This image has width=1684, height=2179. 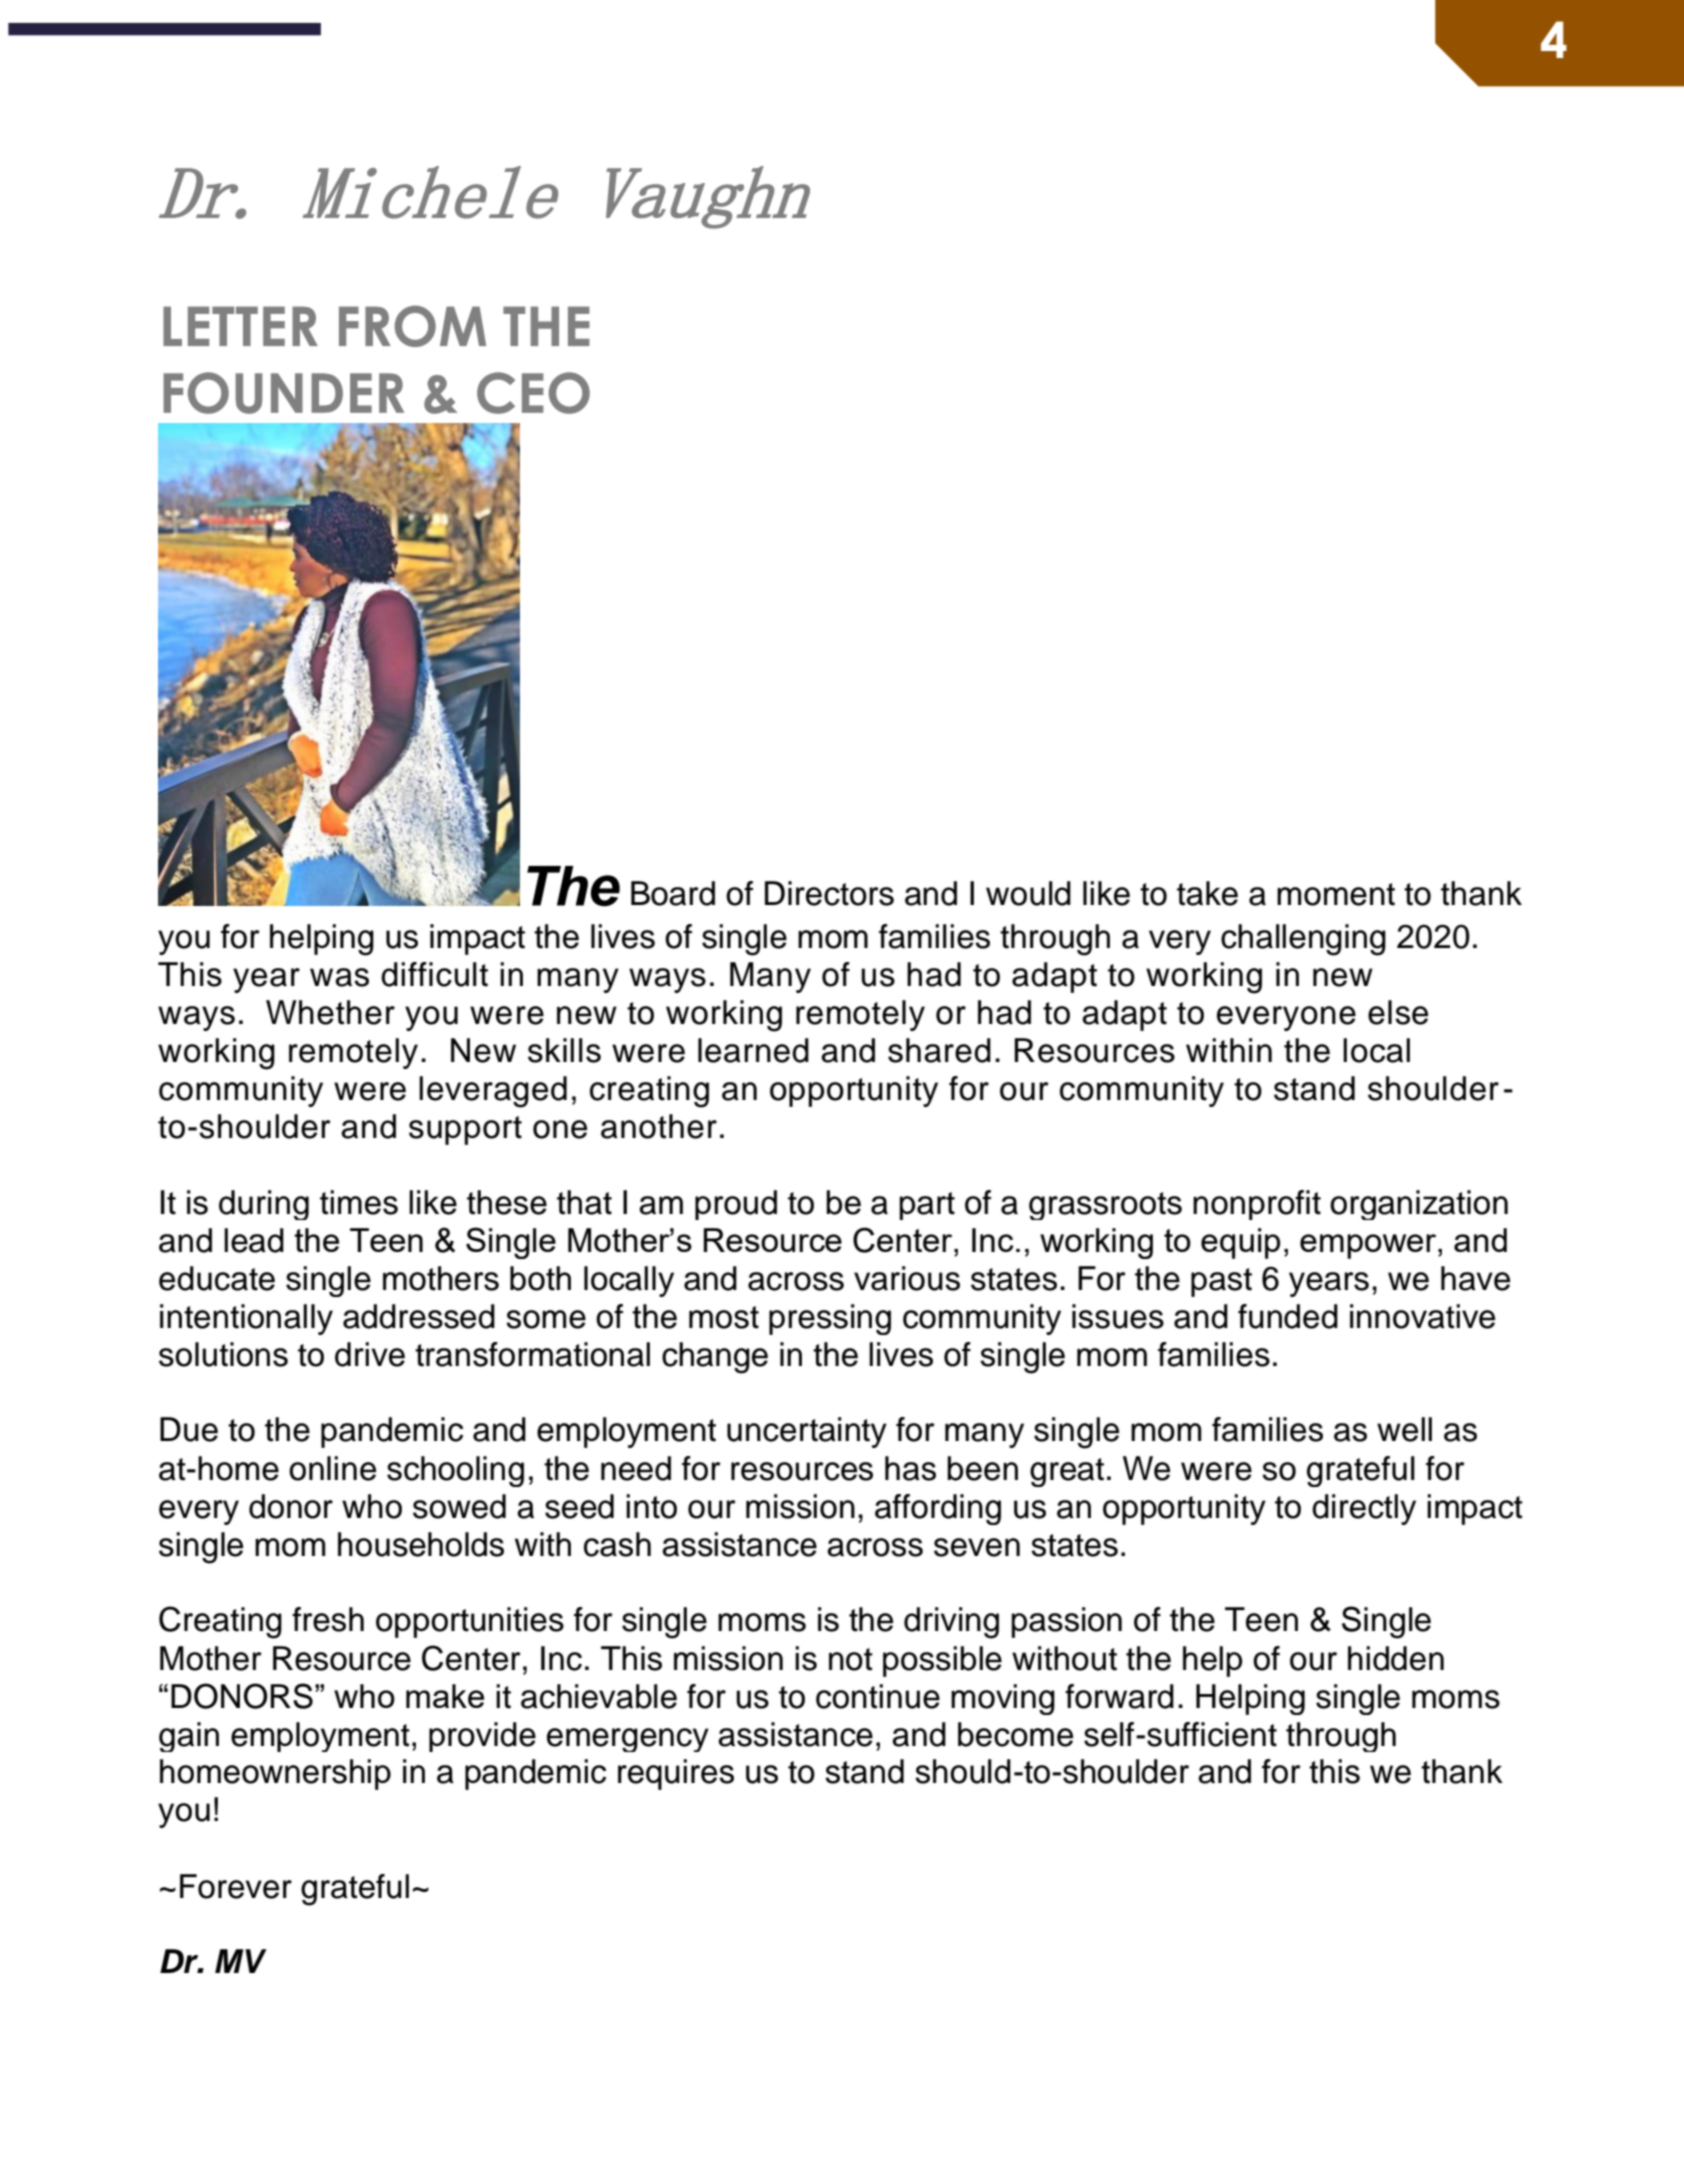 I want to click on Forever, so click(x=236, y=1886).
